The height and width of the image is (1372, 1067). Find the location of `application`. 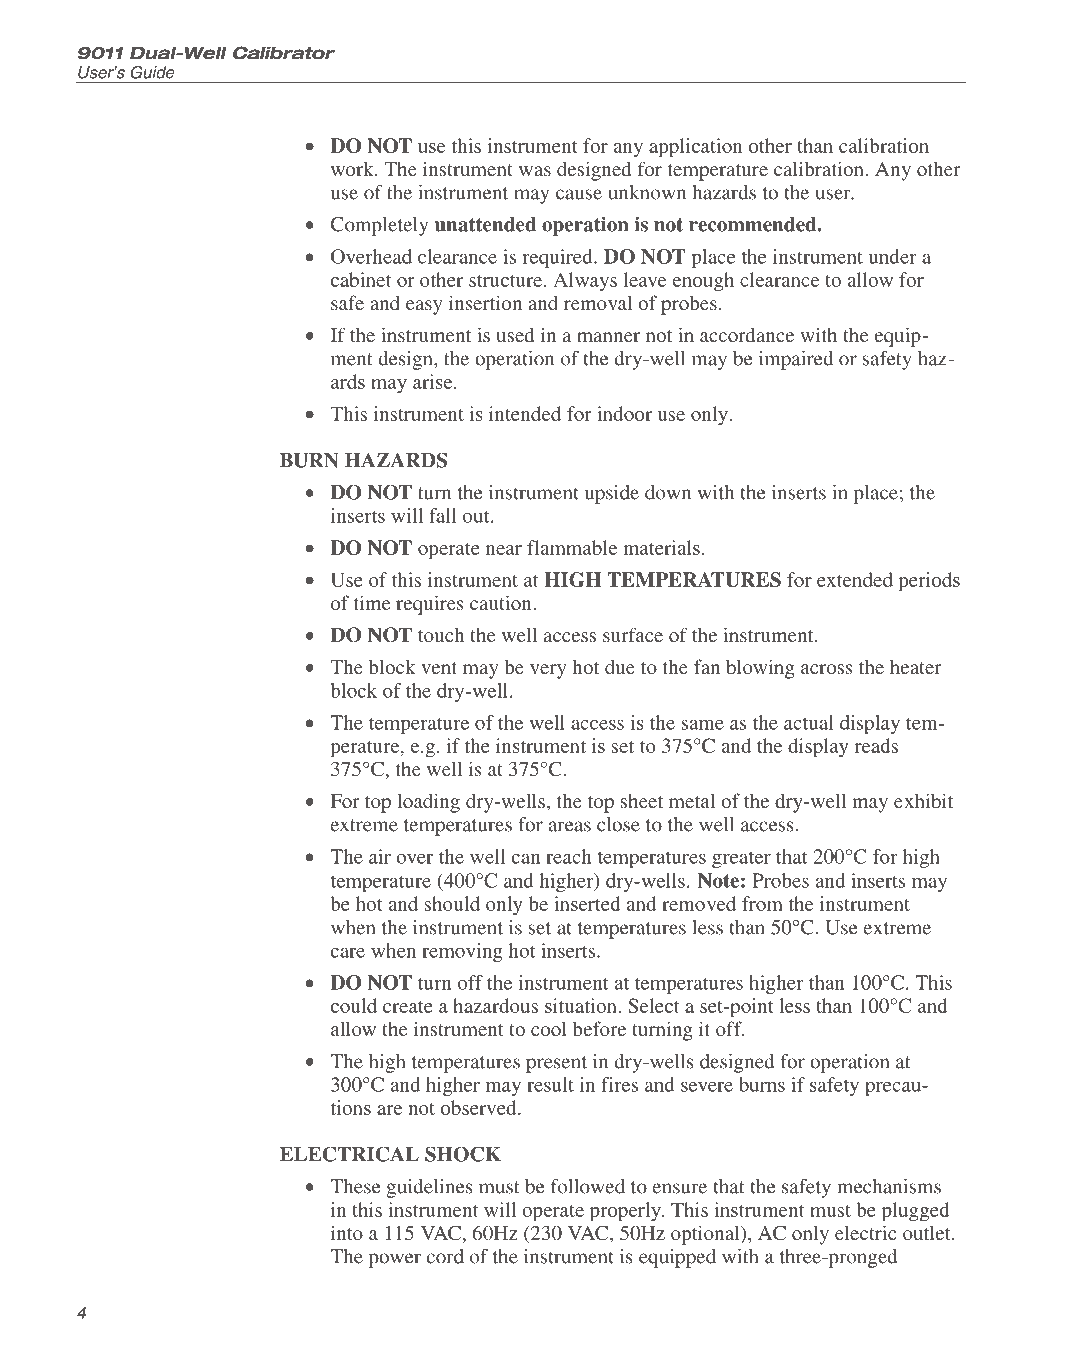

application is located at coordinates (695, 148).
